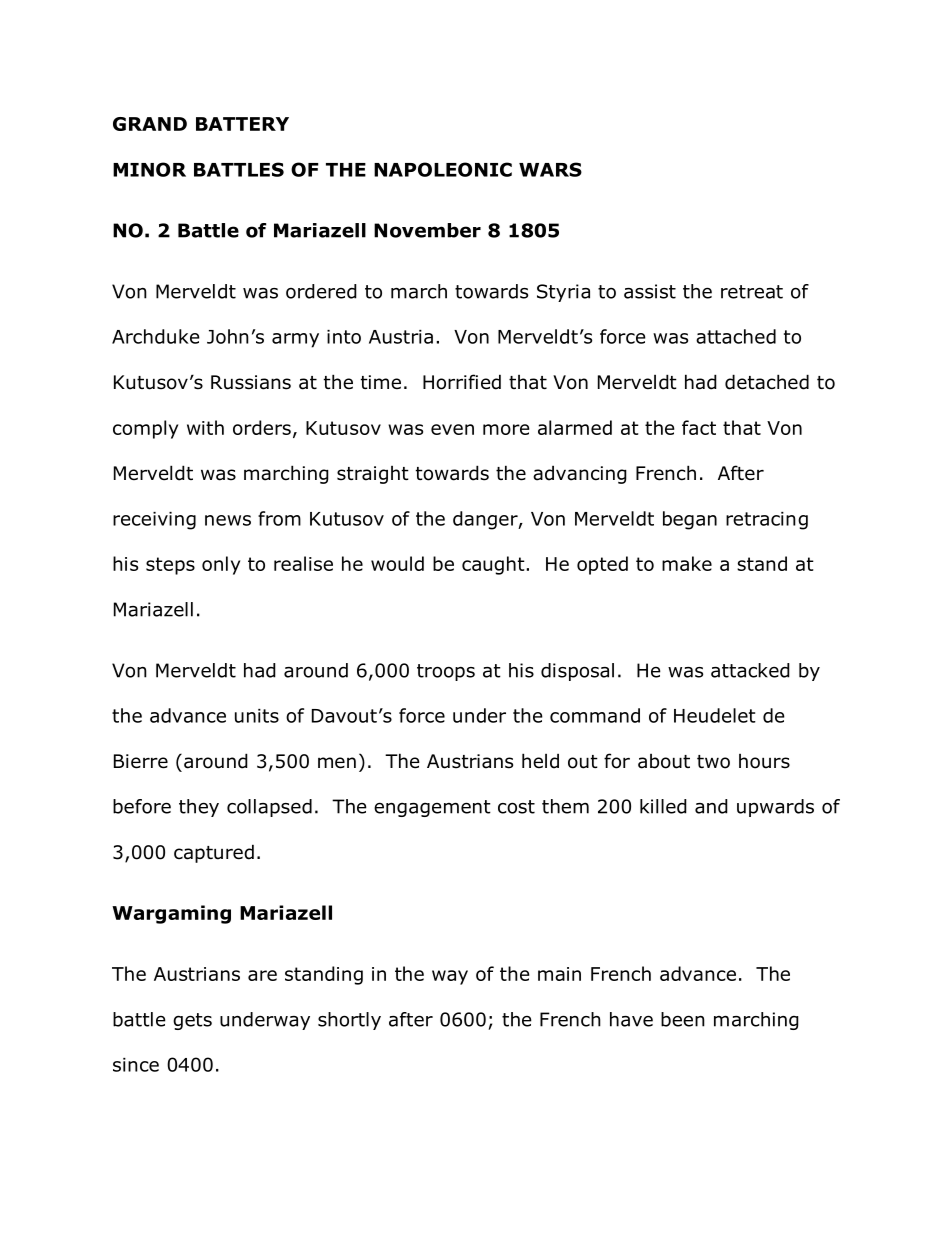 The height and width of the page is (1233, 952). Describe the element at coordinates (192, 1021) in the page. I see `gets` at that location.
